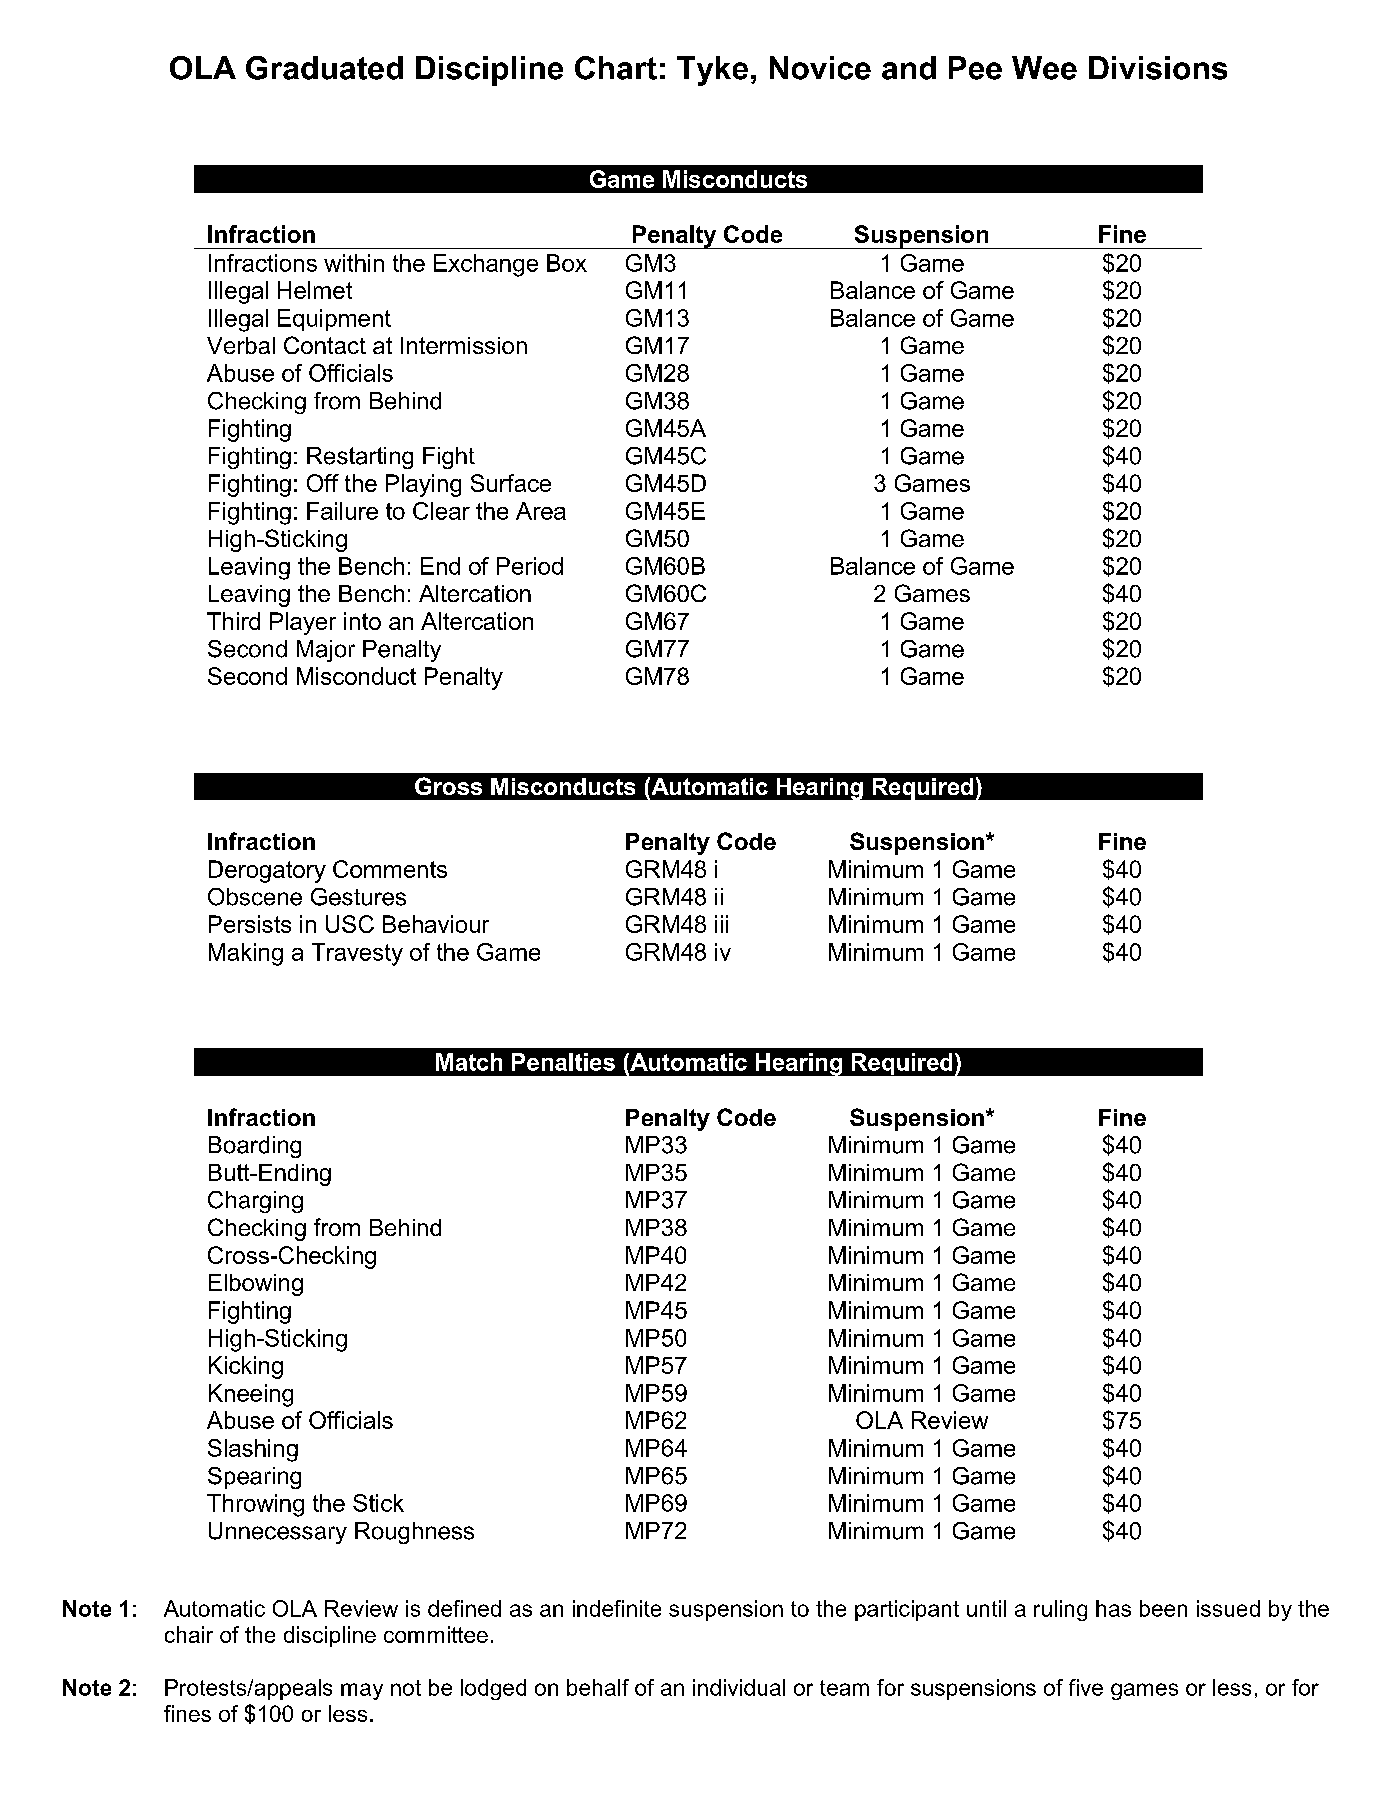  What do you see at coordinates (360, 458) in the document?
I see `Restarting` at bounding box center [360, 458].
